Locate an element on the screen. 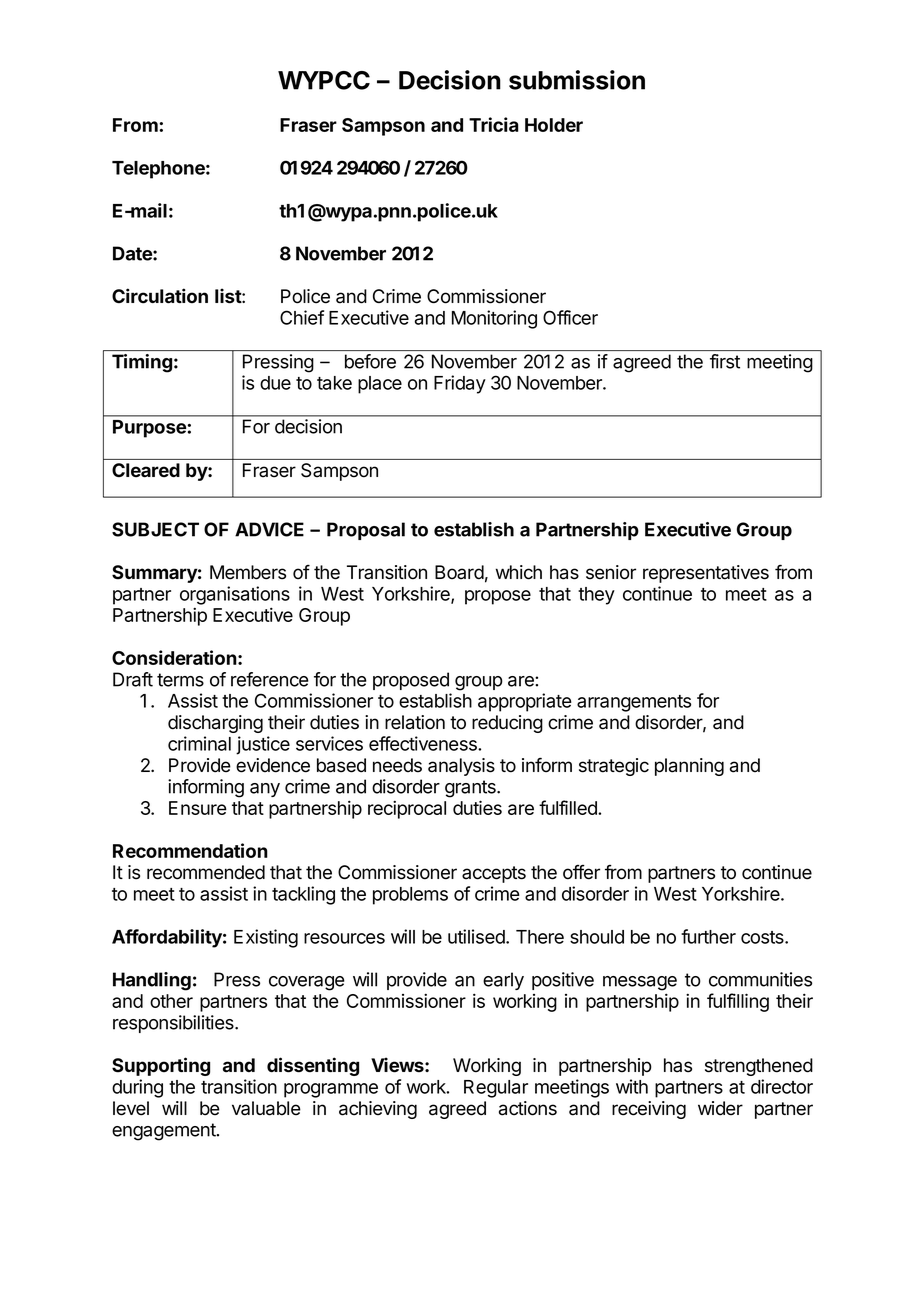 This screenshot has width=924, height=1308. submission is located at coordinates (577, 80).
